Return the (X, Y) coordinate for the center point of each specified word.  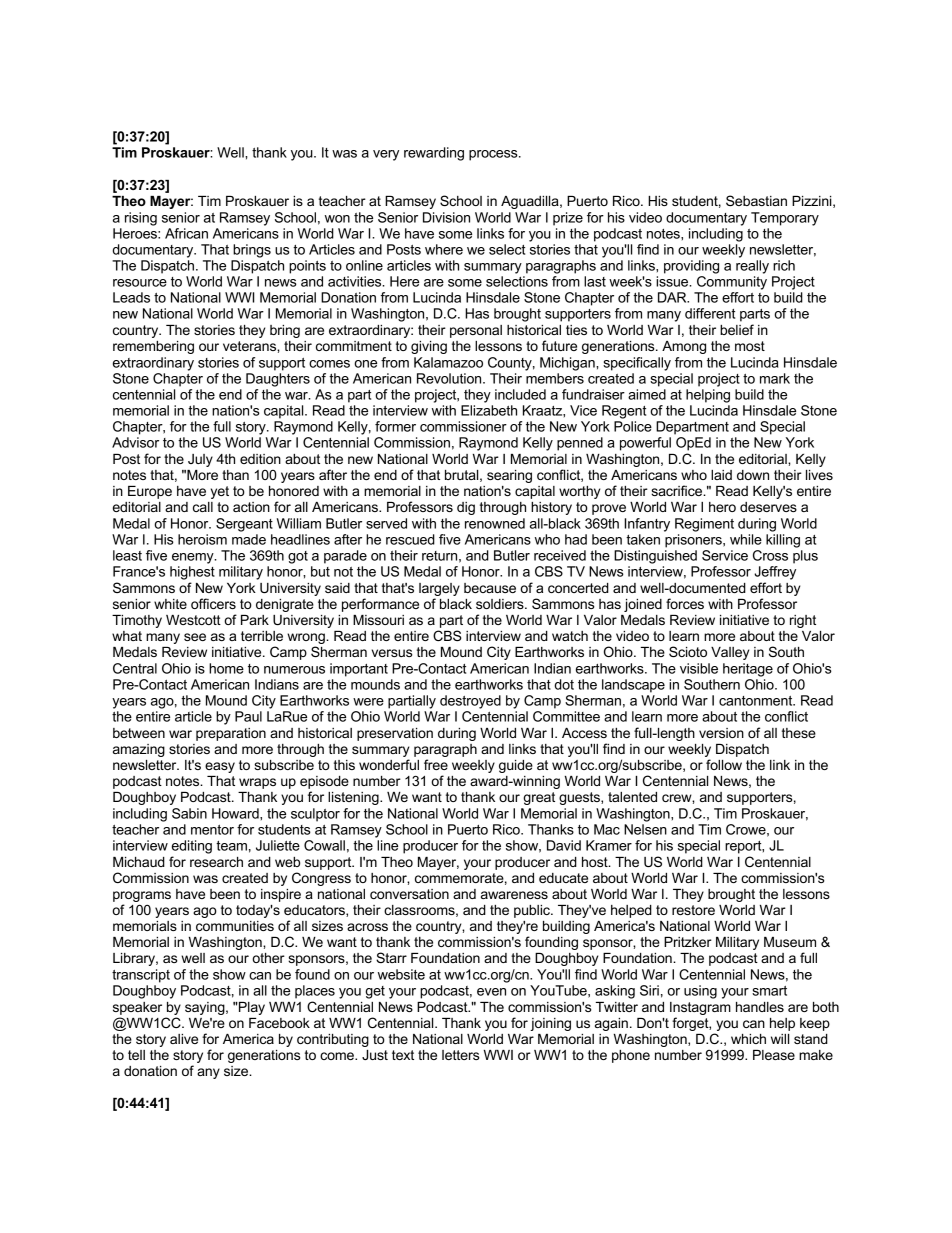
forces (685, 603)
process (494, 155)
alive (184, 1039)
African (186, 233)
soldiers (501, 604)
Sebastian (756, 200)
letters (461, 1055)
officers (213, 603)
